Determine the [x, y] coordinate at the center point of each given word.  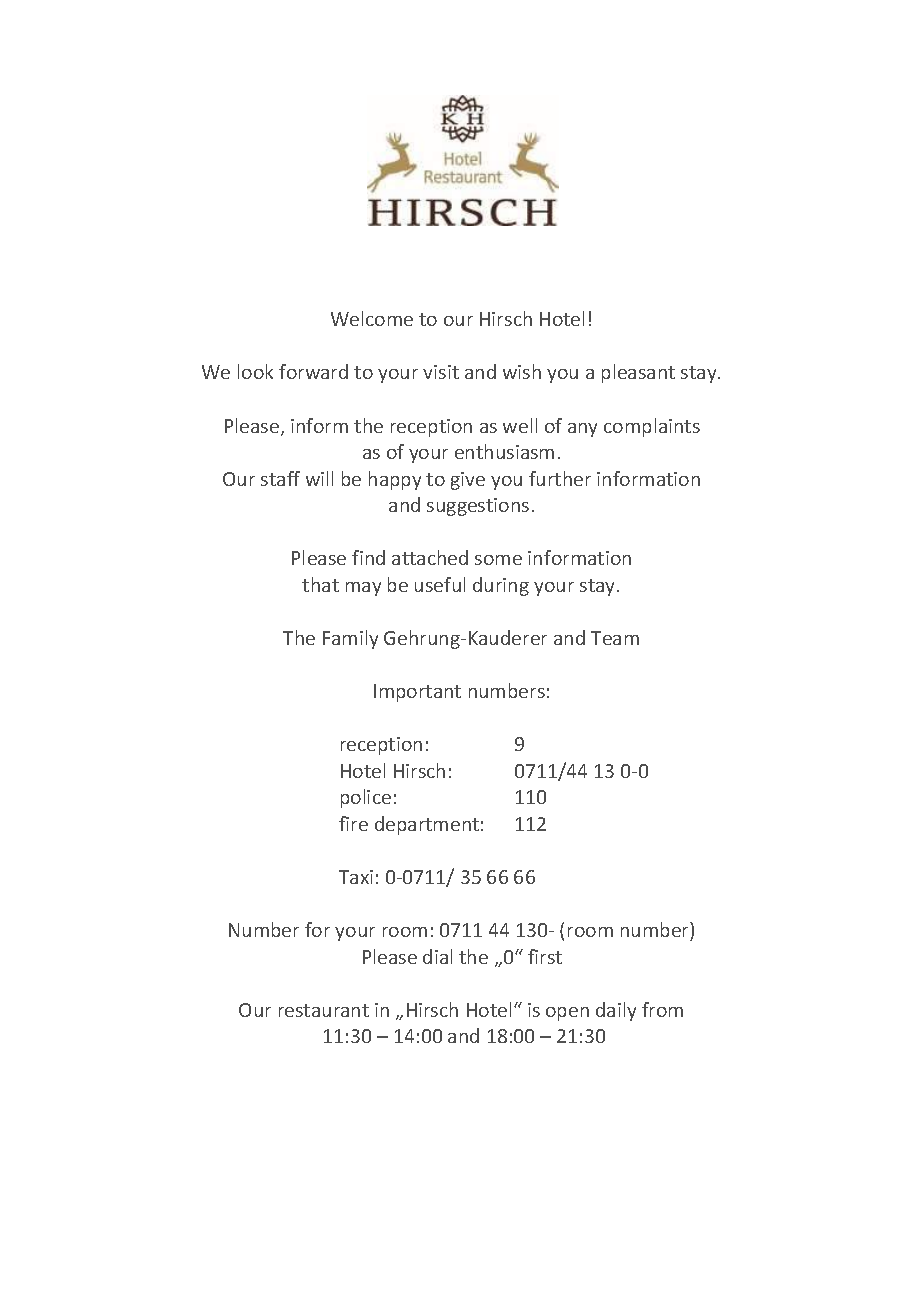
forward [313, 371]
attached [430, 557]
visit [441, 372]
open [567, 1014]
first [545, 956]
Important [417, 693]
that [320, 584]
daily [616, 1011]
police [366, 798]
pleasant [638, 373]
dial [437, 956]
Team [615, 638]
